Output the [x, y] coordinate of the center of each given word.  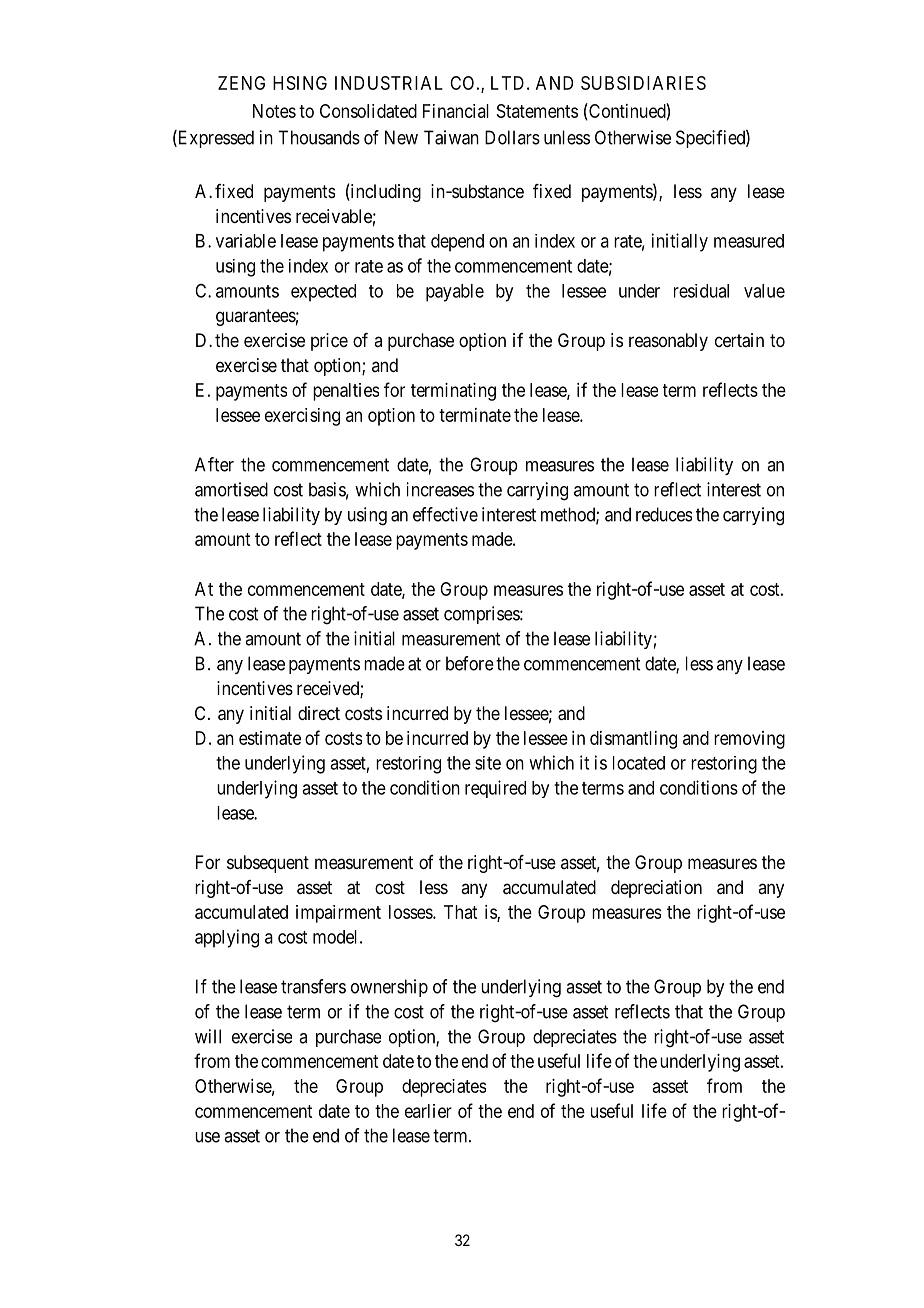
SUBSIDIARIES [643, 83]
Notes [274, 111]
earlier [428, 1111]
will [208, 1036]
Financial [456, 111]
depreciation [656, 889]
